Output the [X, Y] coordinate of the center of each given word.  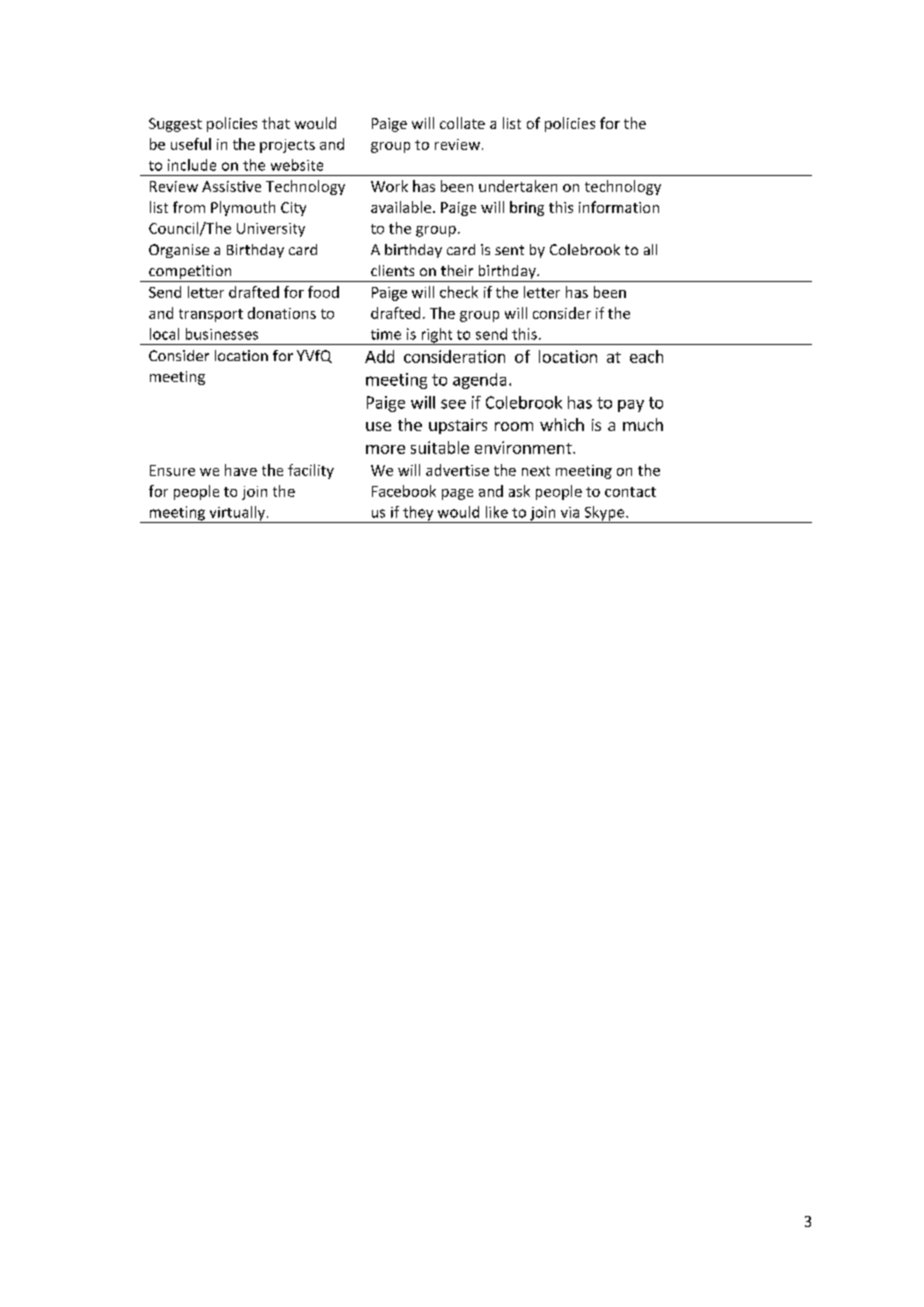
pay [631, 406]
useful [191, 144]
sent [509, 250]
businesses [222, 334]
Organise [179, 251]
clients [392, 270]
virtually [237, 514]
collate [462, 123]
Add [379, 356]
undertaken [518, 186]
